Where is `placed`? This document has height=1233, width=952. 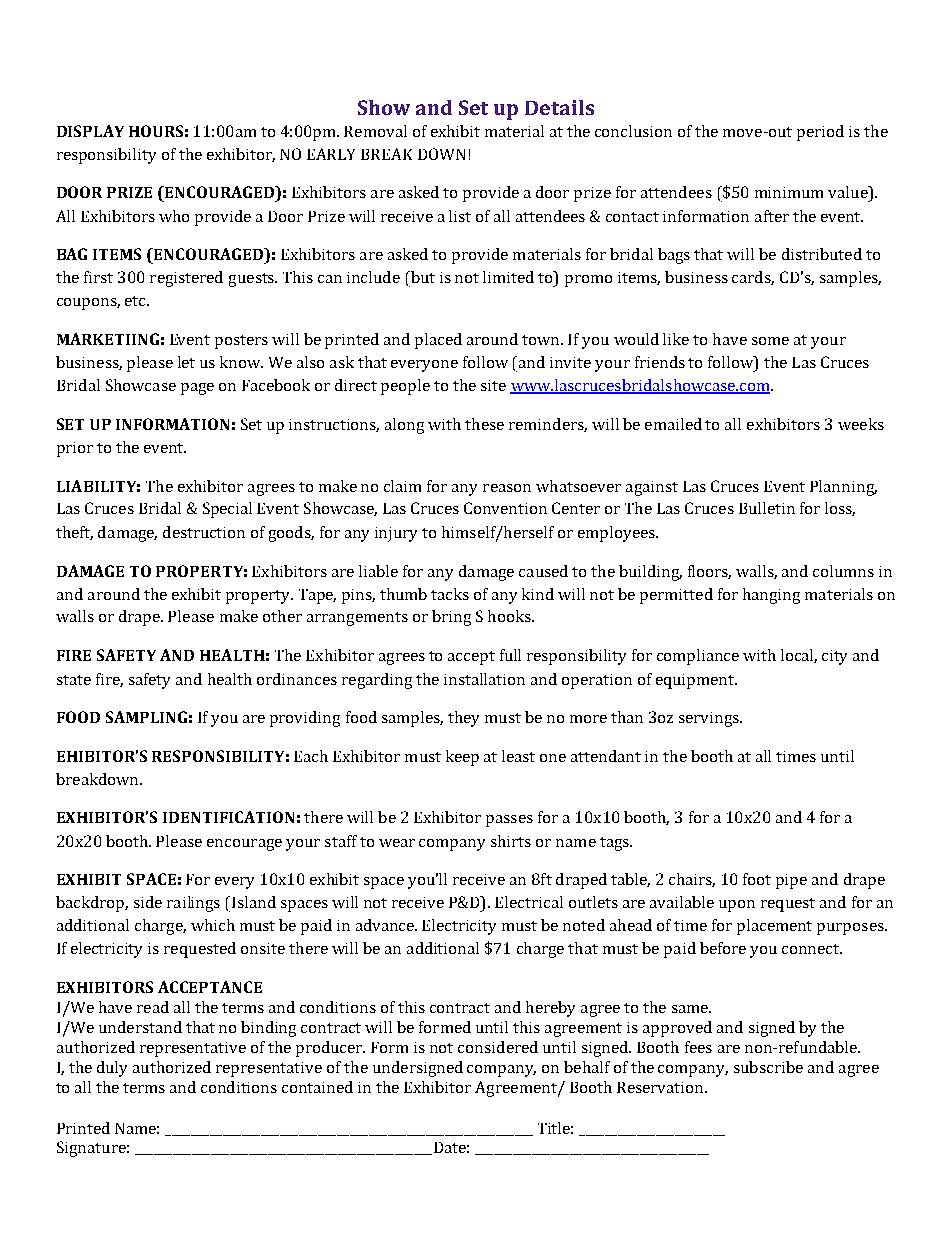 placed is located at coordinates (438, 341).
